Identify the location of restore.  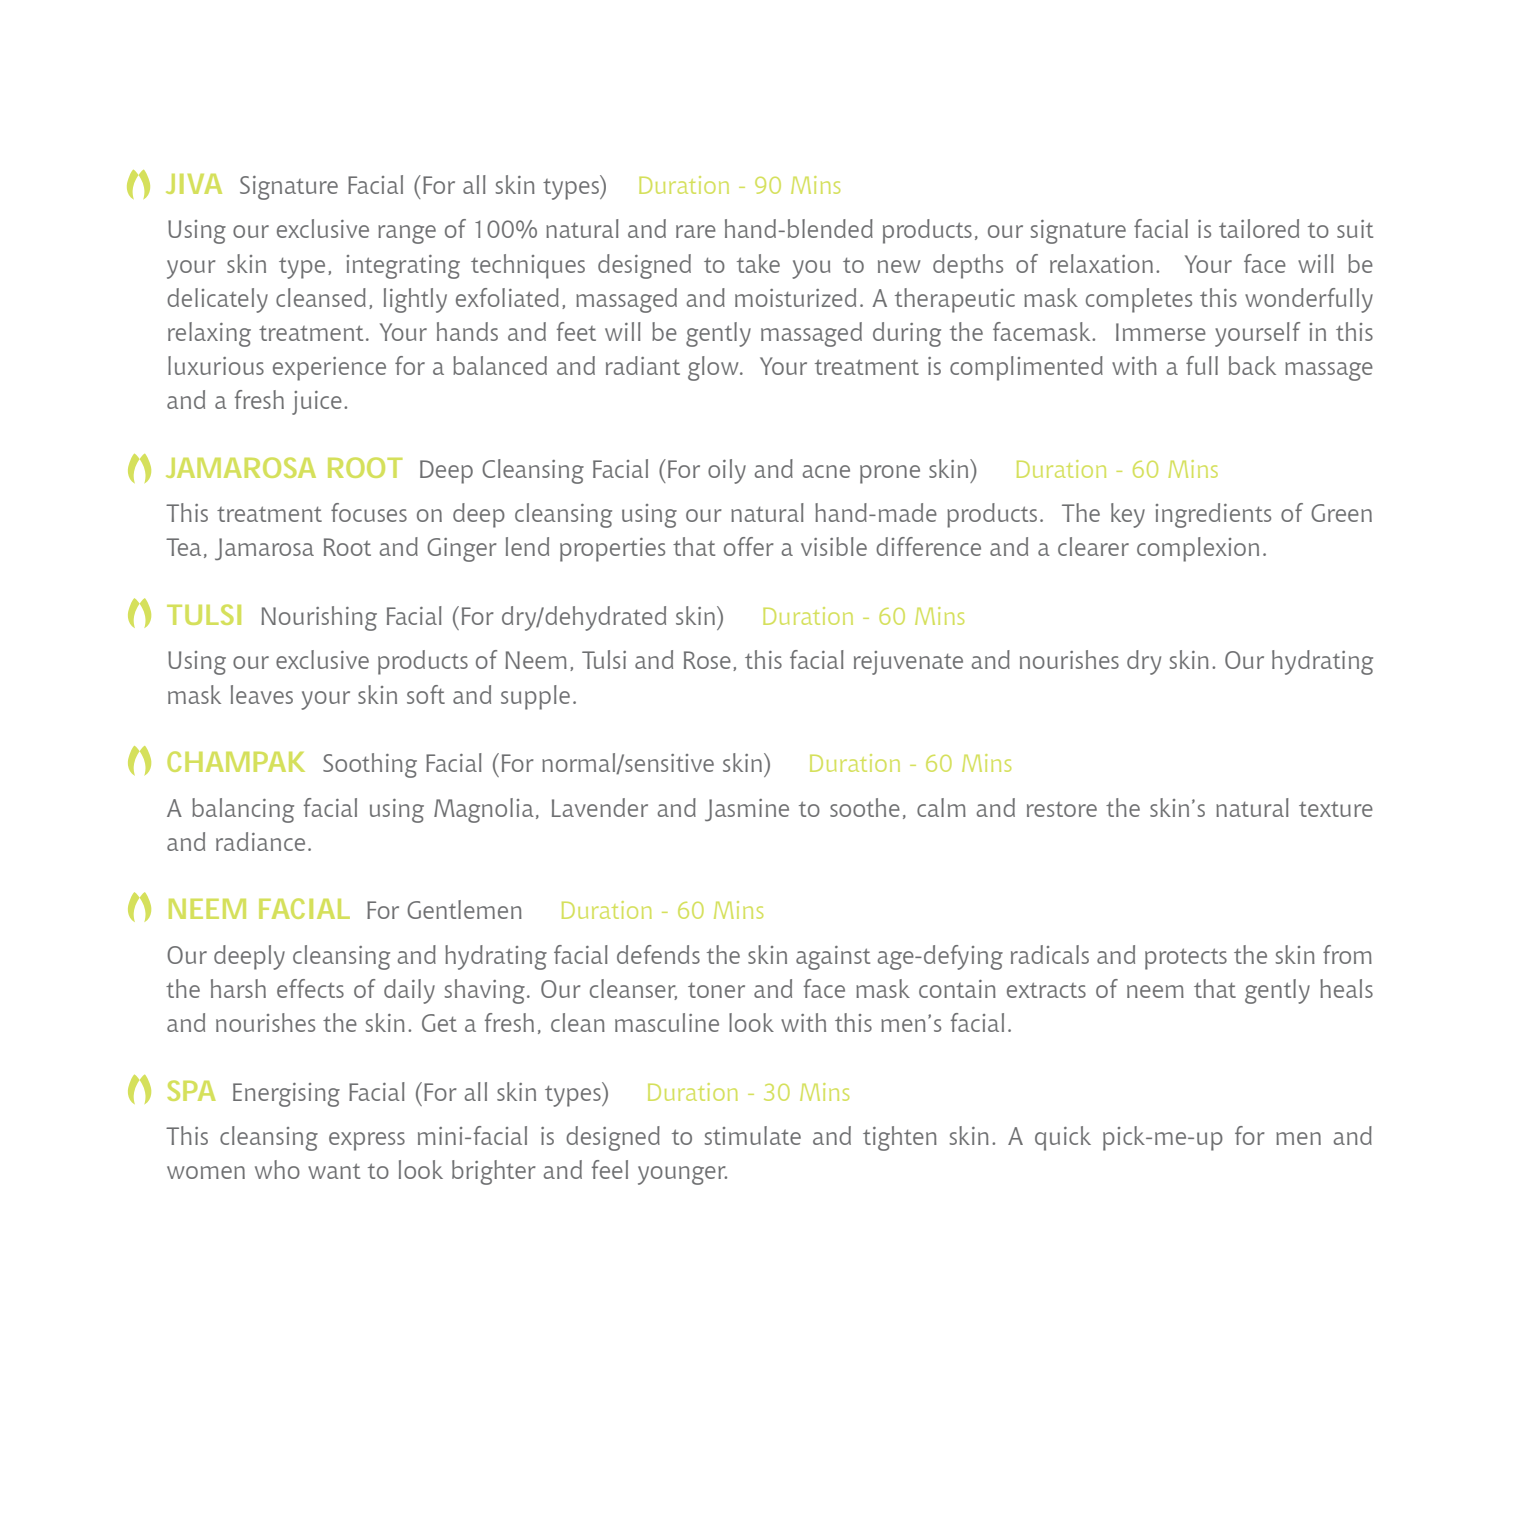
(1062, 809).
